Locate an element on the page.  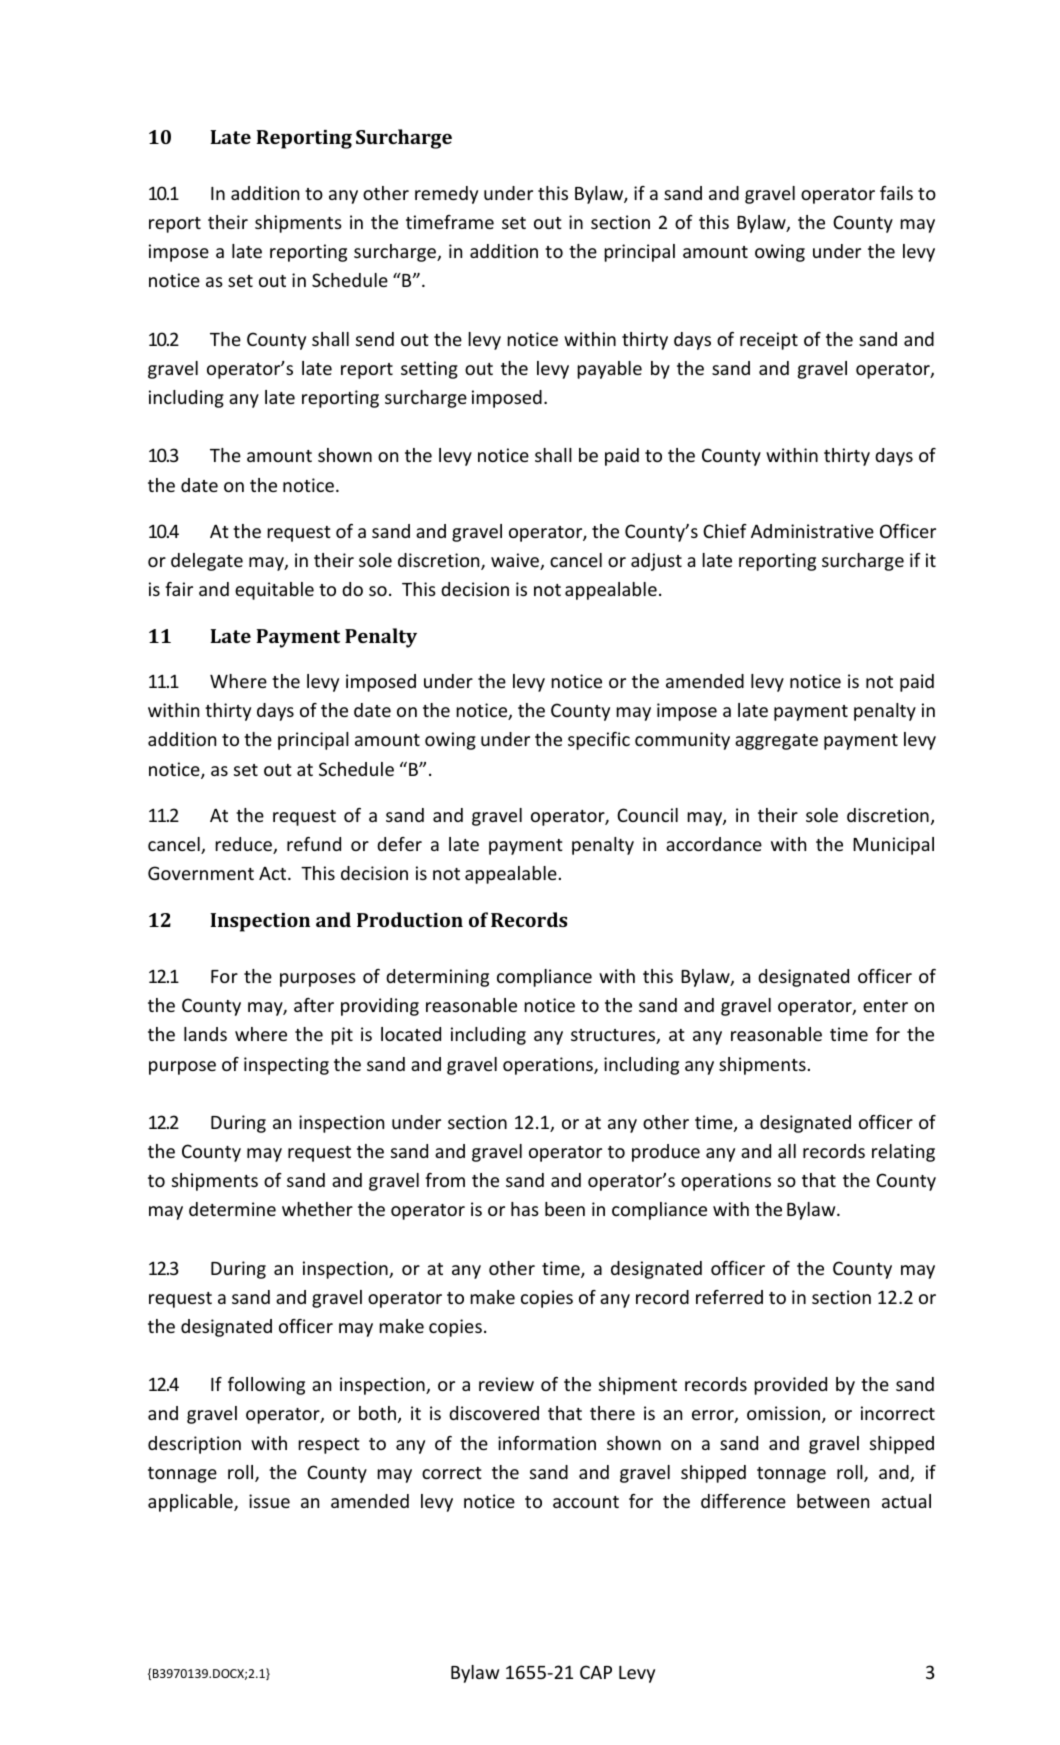
equitable is located at coordinates (274, 591).
